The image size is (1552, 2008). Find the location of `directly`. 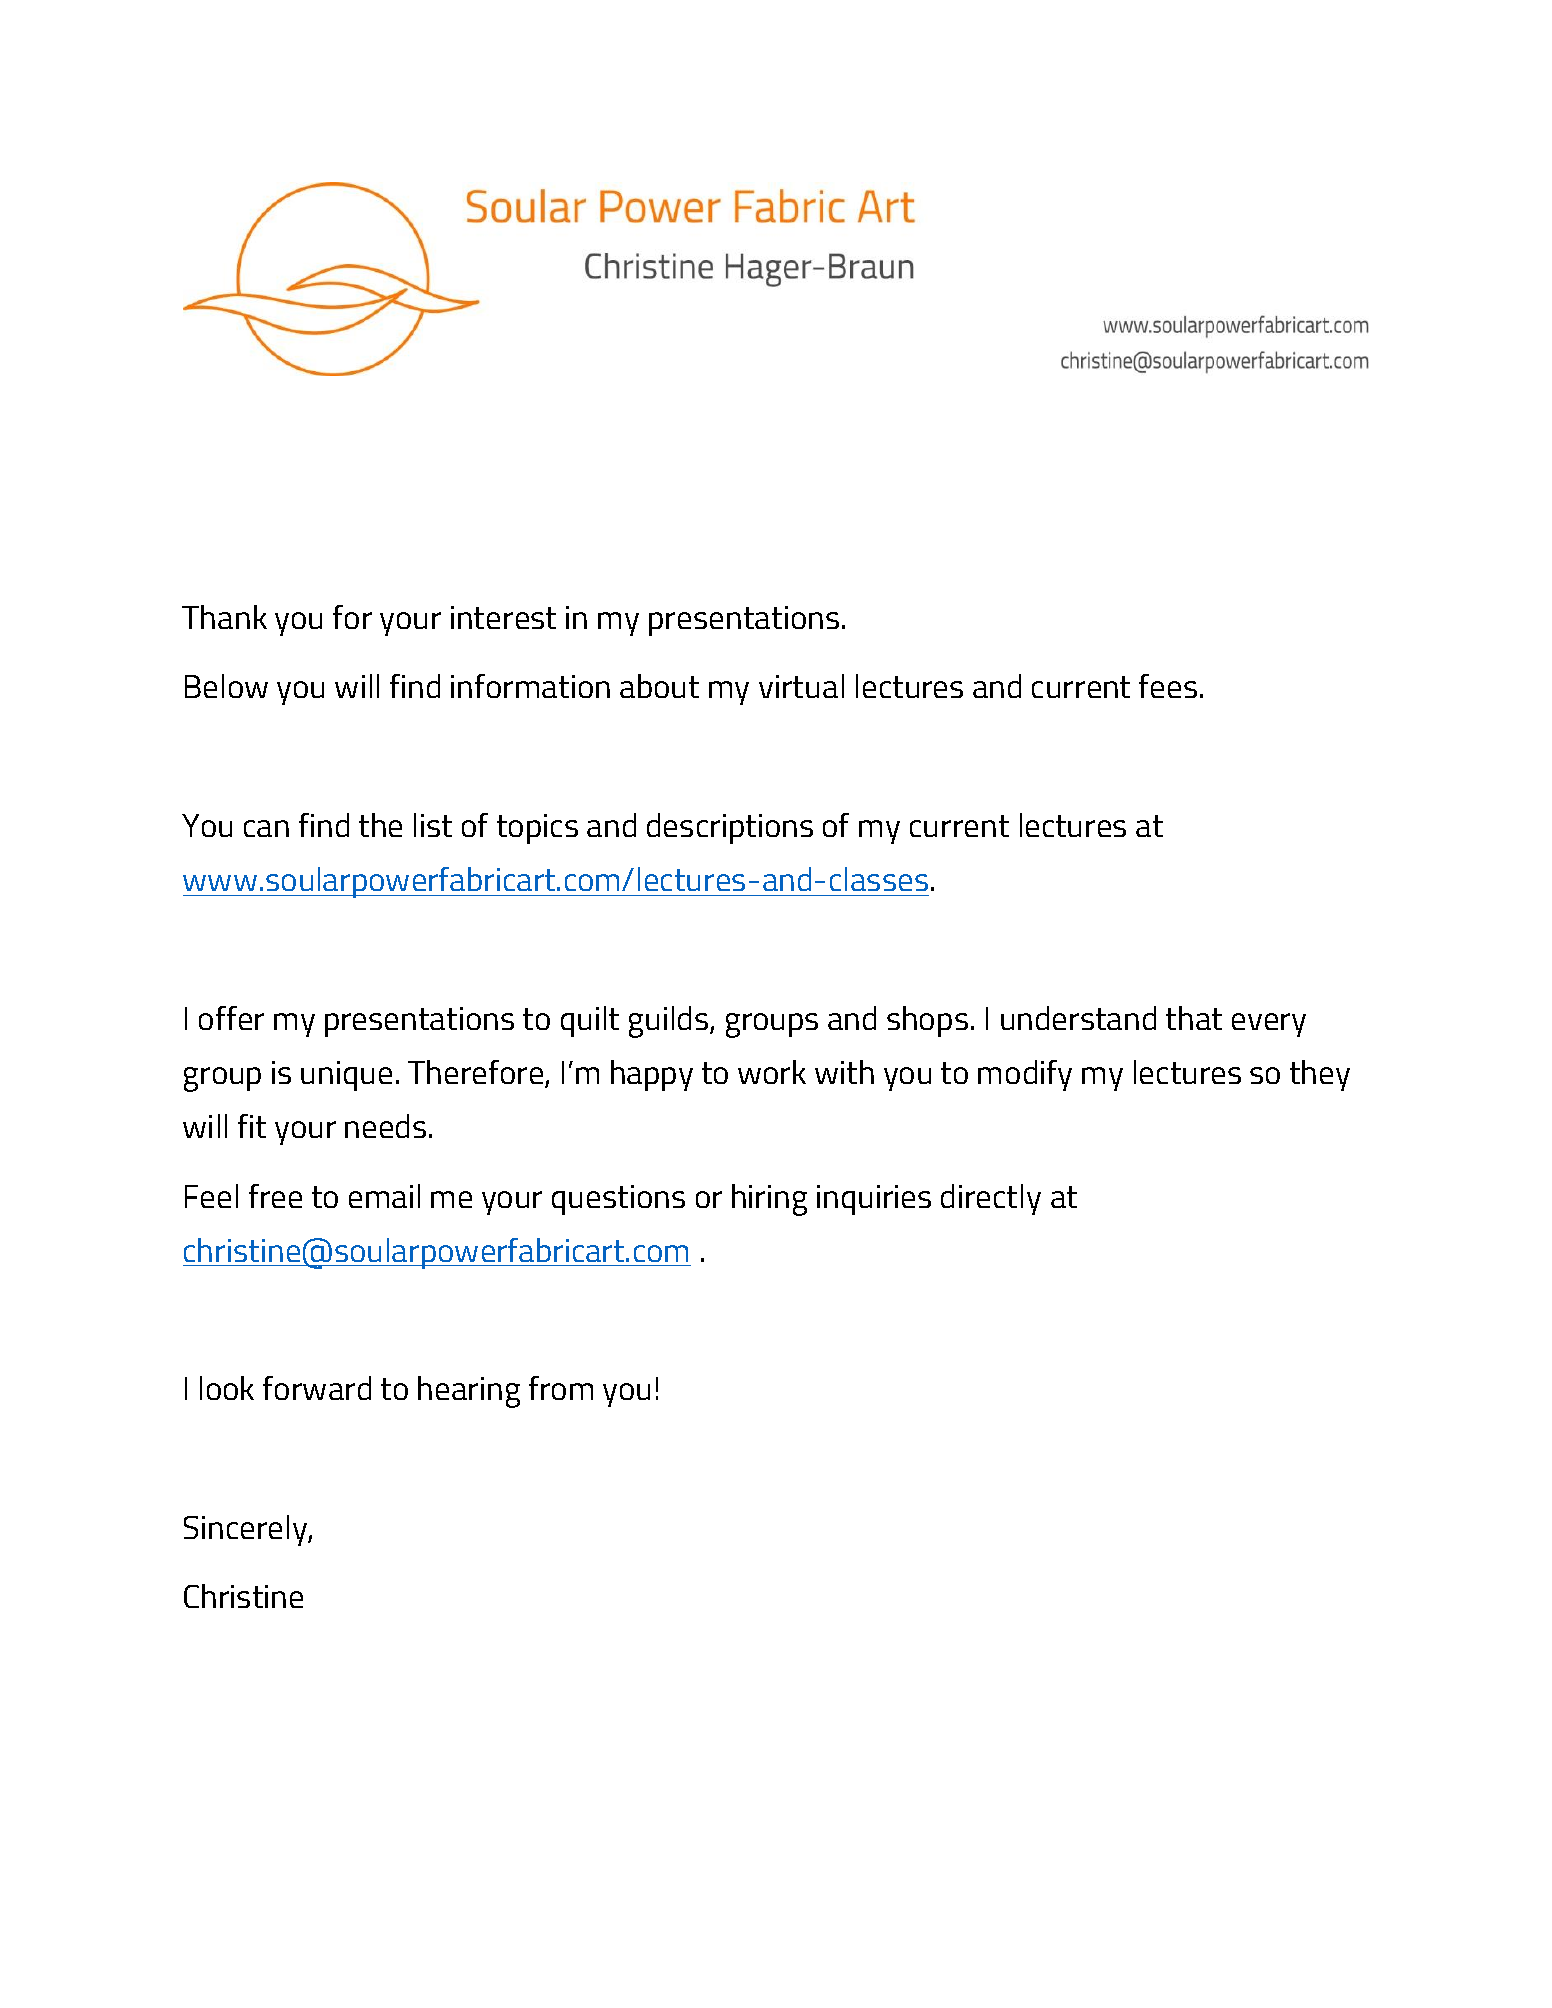

directly is located at coordinates (991, 1199).
